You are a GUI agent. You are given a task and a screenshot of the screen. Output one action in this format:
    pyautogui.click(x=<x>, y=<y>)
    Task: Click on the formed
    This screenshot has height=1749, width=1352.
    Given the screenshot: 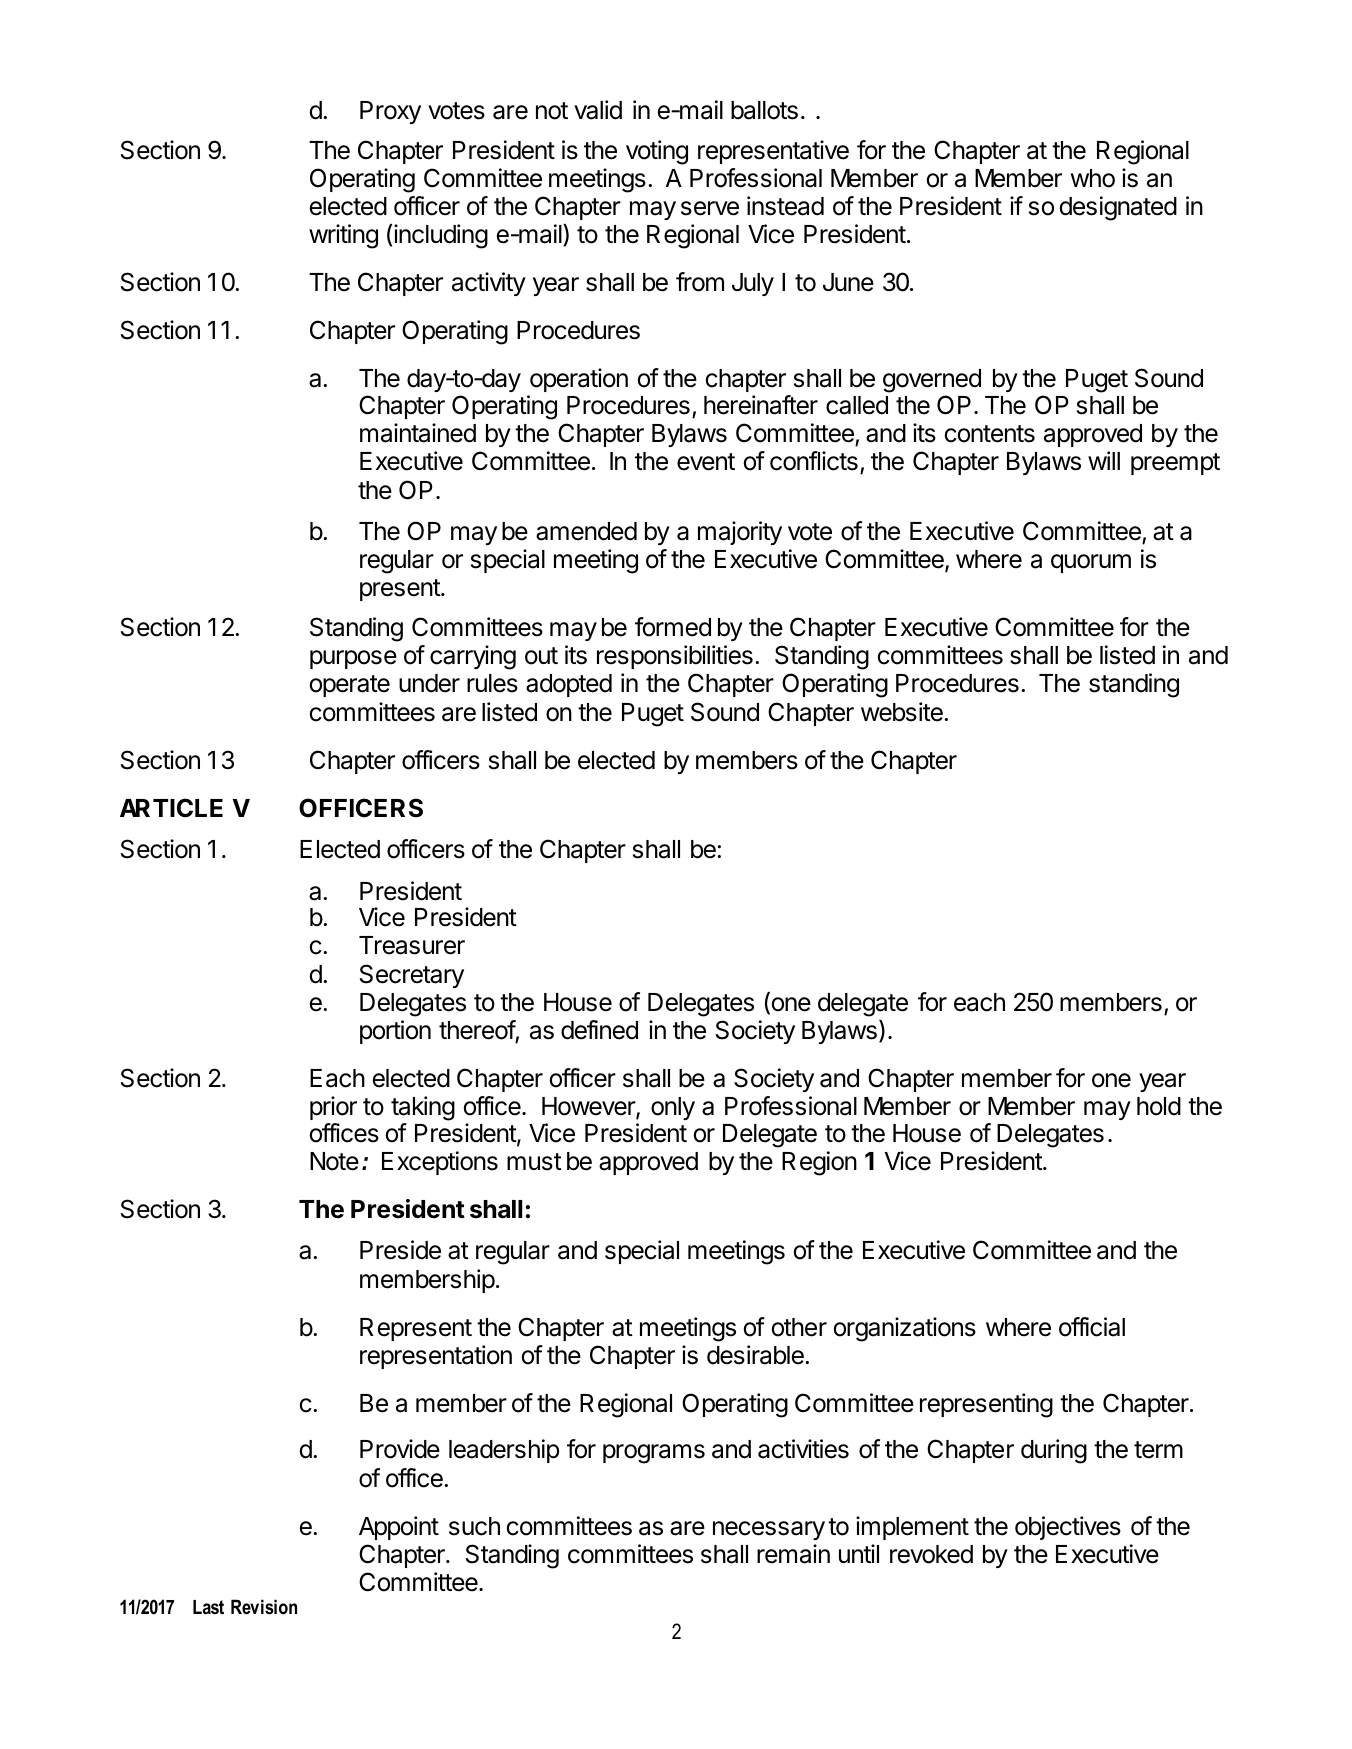 What is the action you would take?
    pyautogui.click(x=673, y=627)
